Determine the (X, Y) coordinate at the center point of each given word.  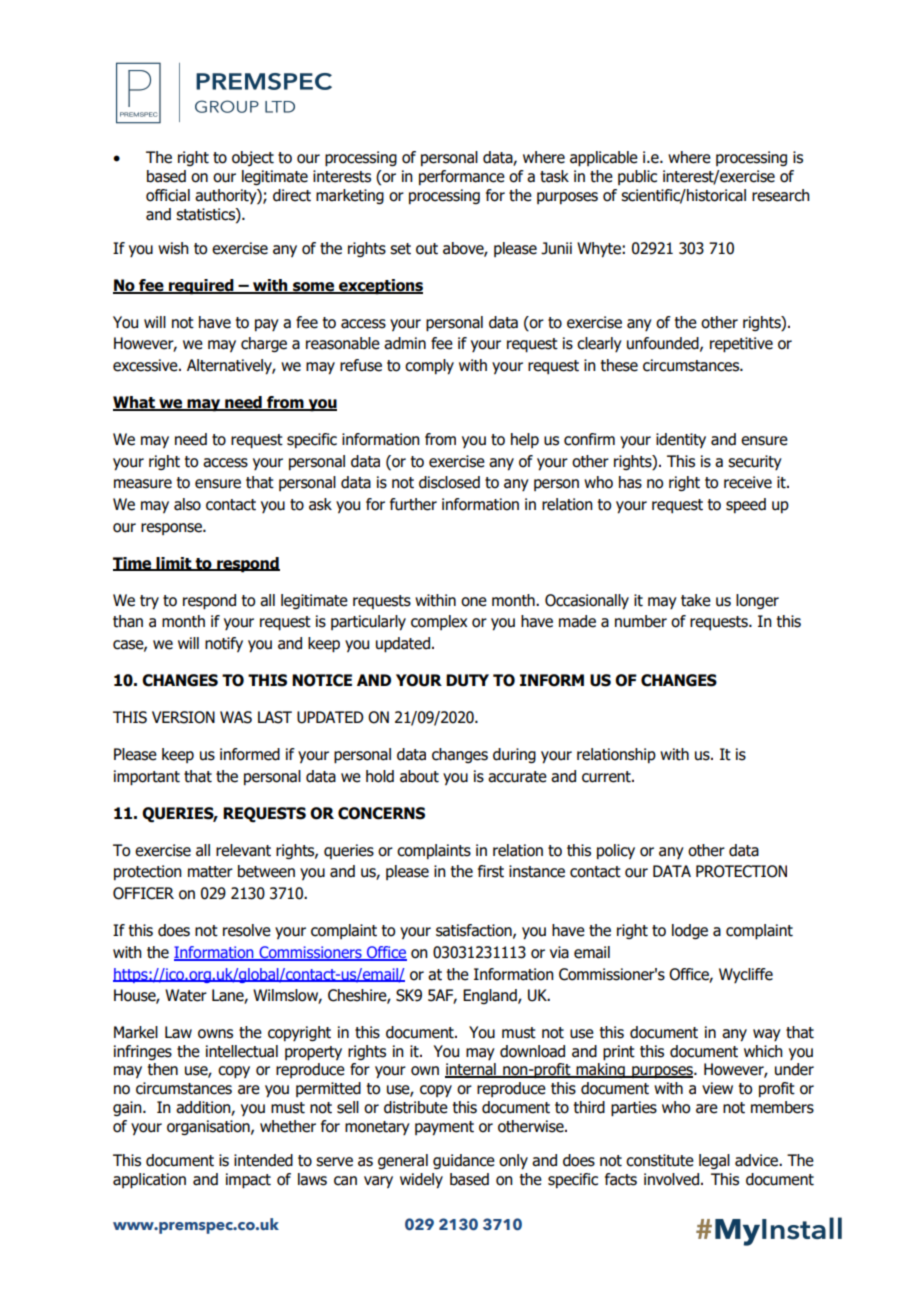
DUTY (467, 680)
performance (462, 177)
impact (248, 1181)
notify (224, 645)
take (696, 600)
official (168, 195)
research (781, 195)
